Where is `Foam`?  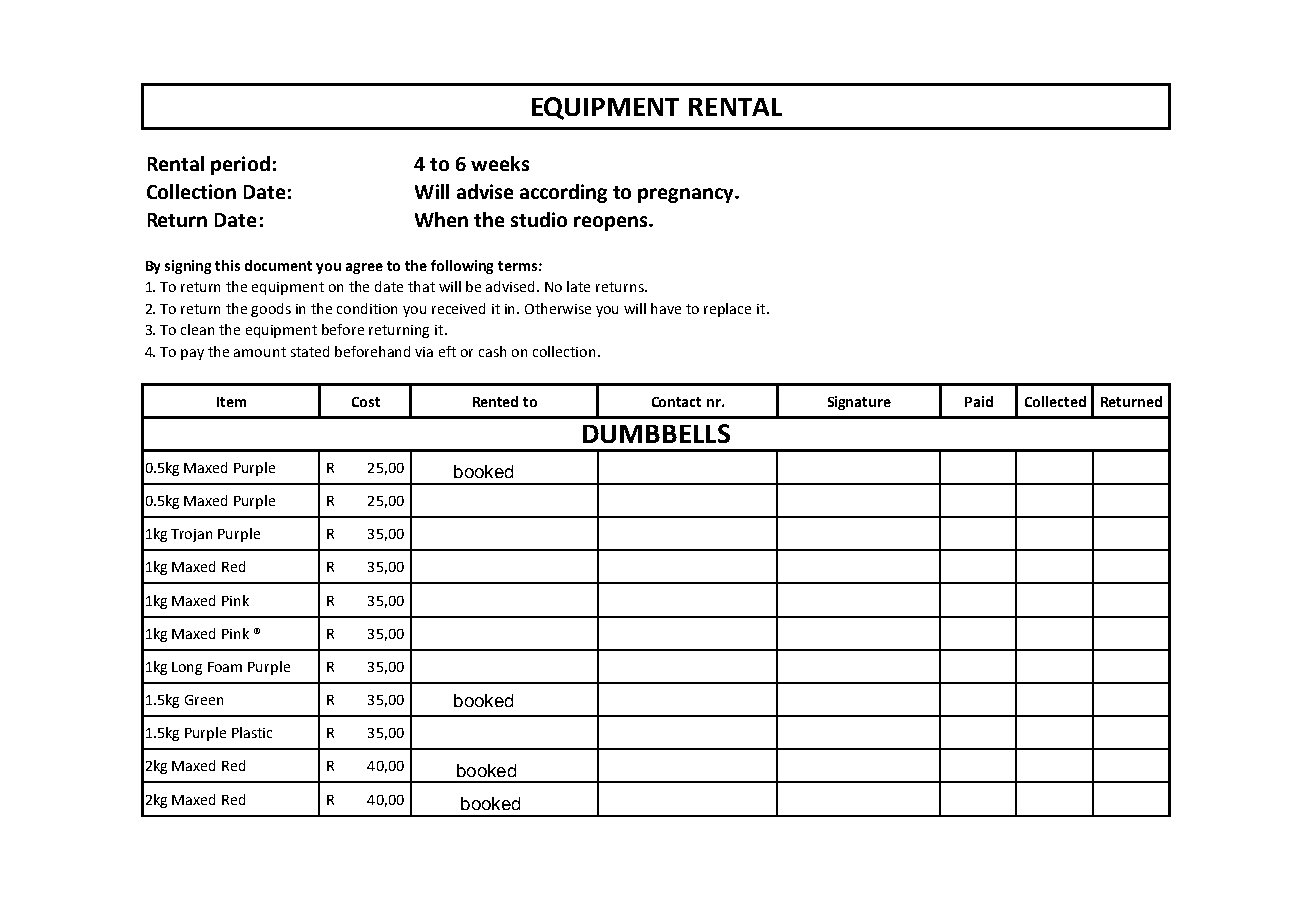
Foam is located at coordinates (225, 667).
